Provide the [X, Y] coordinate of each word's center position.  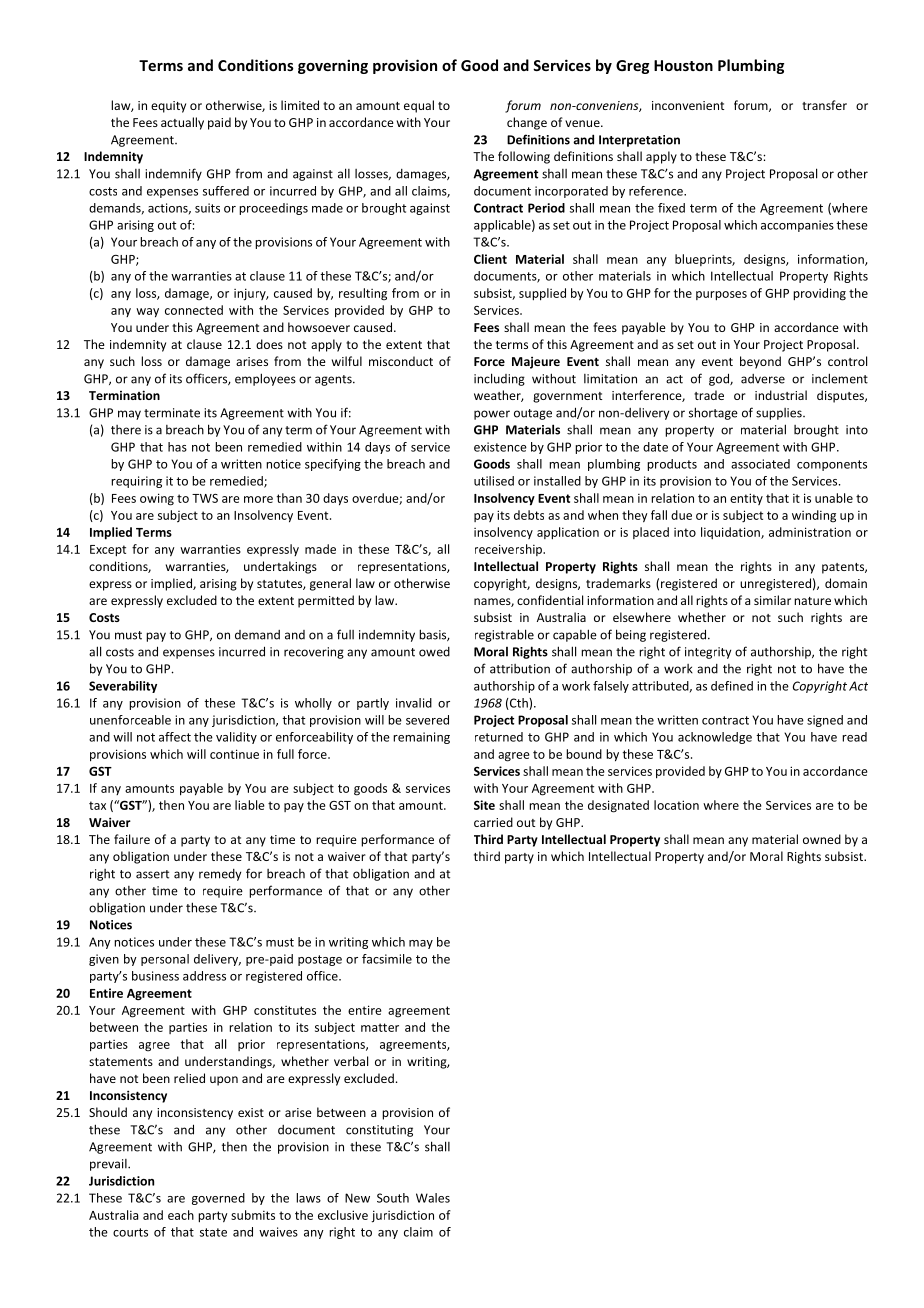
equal [419, 106]
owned [822, 839]
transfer [824, 105]
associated [760, 464]
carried [493, 822]
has [177, 447]
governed [218, 1199]
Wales [433, 1198]
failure [132, 839]
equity [168, 107]
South [393, 1198]
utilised [494, 481]
